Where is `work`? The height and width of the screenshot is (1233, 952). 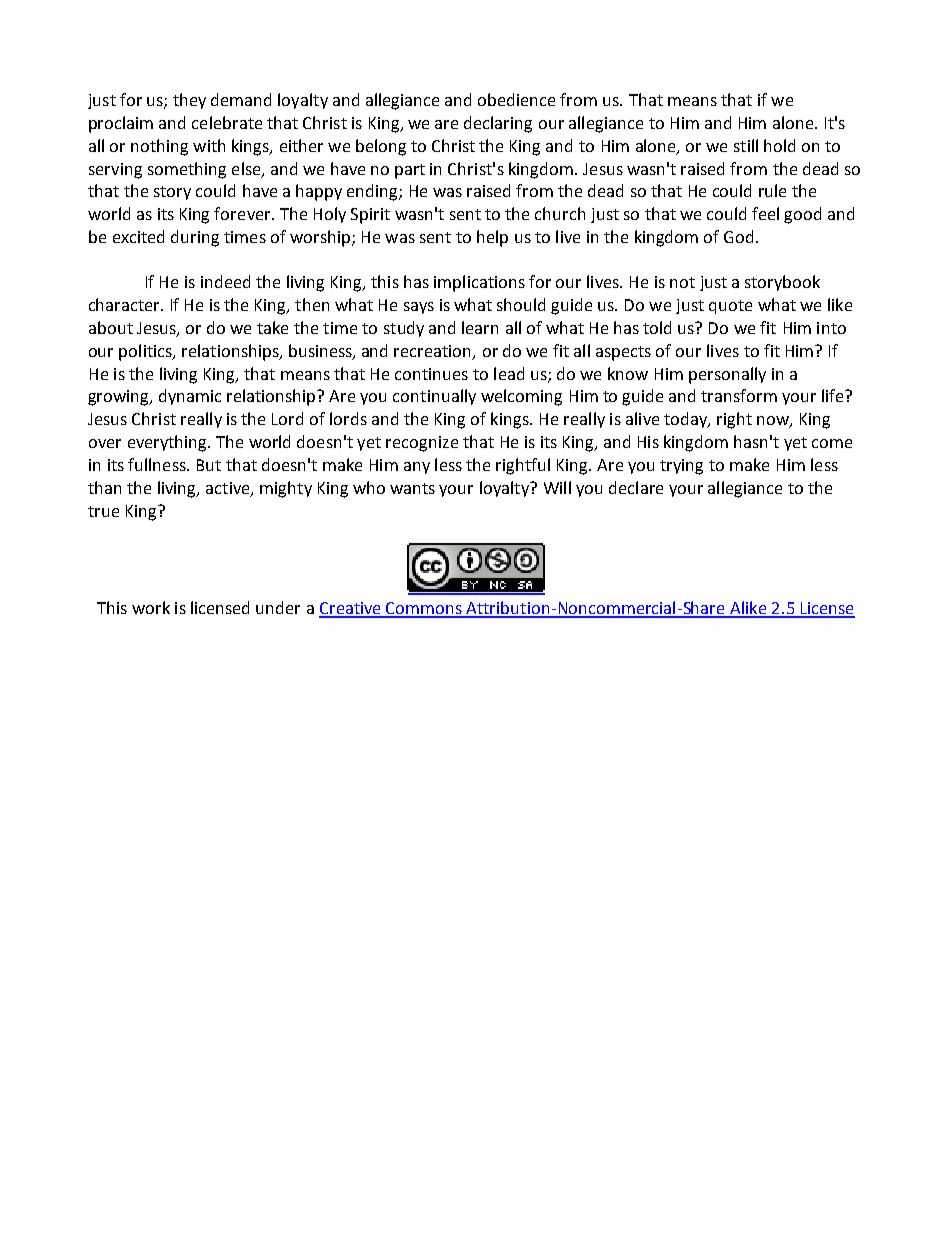
work is located at coordinates (151, 607).
